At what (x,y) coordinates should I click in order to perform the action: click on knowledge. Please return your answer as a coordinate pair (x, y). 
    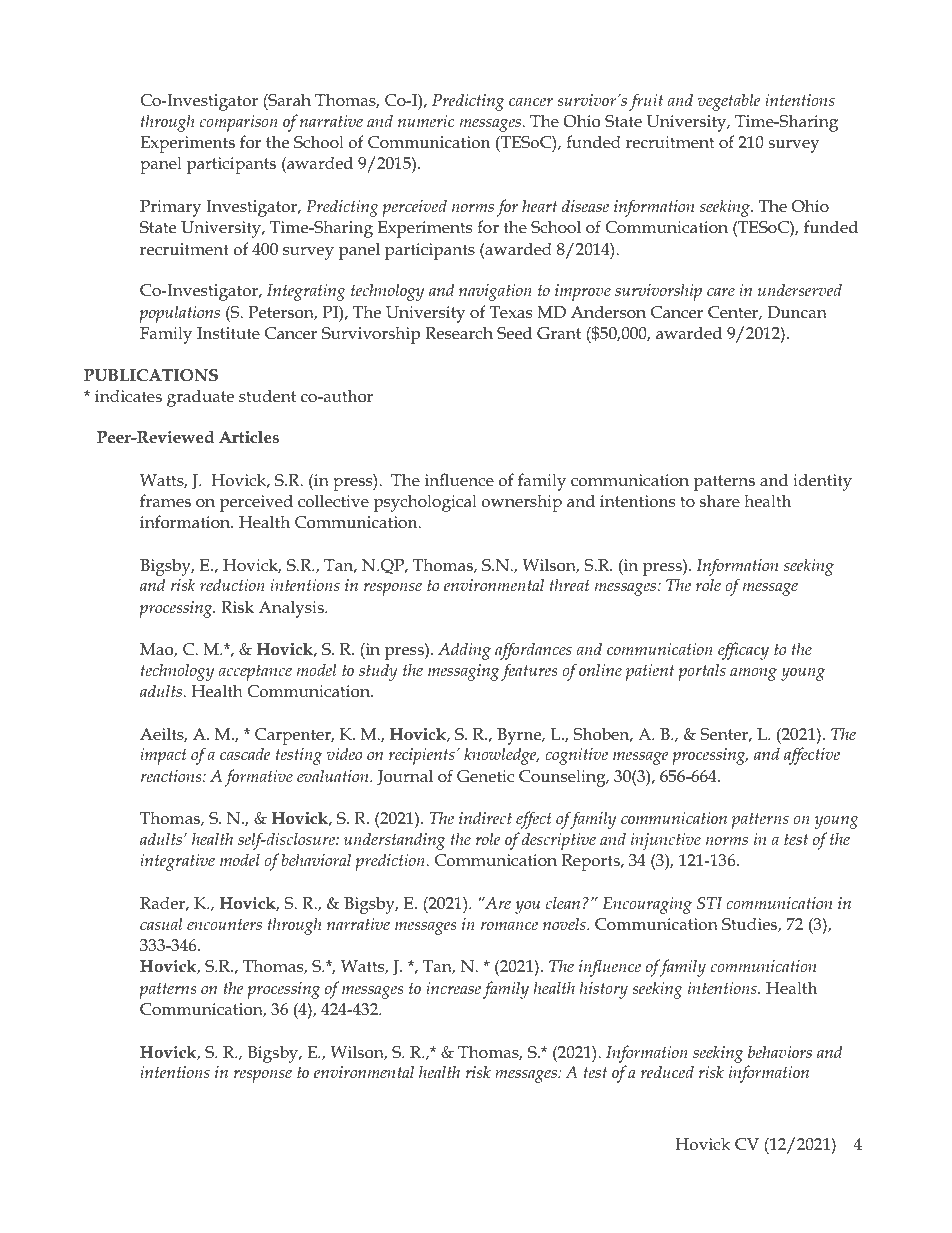
    Looking at the image, I should click on (501, 756).
